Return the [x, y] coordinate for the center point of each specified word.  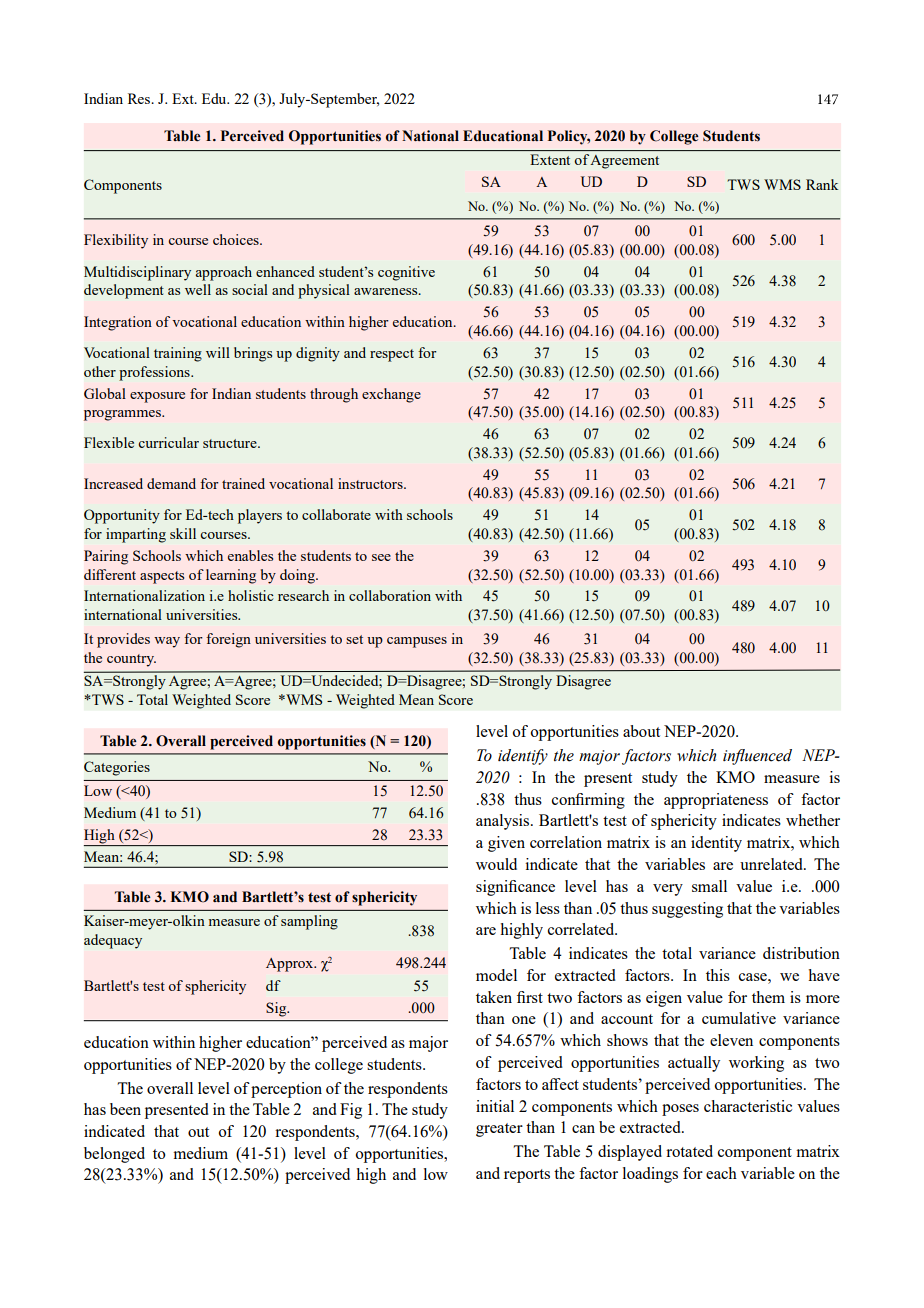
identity [716, 844]
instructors [371, 483]
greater [499, 1130]
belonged [114, 1155]
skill [183, 533]
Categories [117, 768]
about [641, 731]
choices [237, 239]
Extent [550, 159]
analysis [504, 822]
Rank [822, 184]
